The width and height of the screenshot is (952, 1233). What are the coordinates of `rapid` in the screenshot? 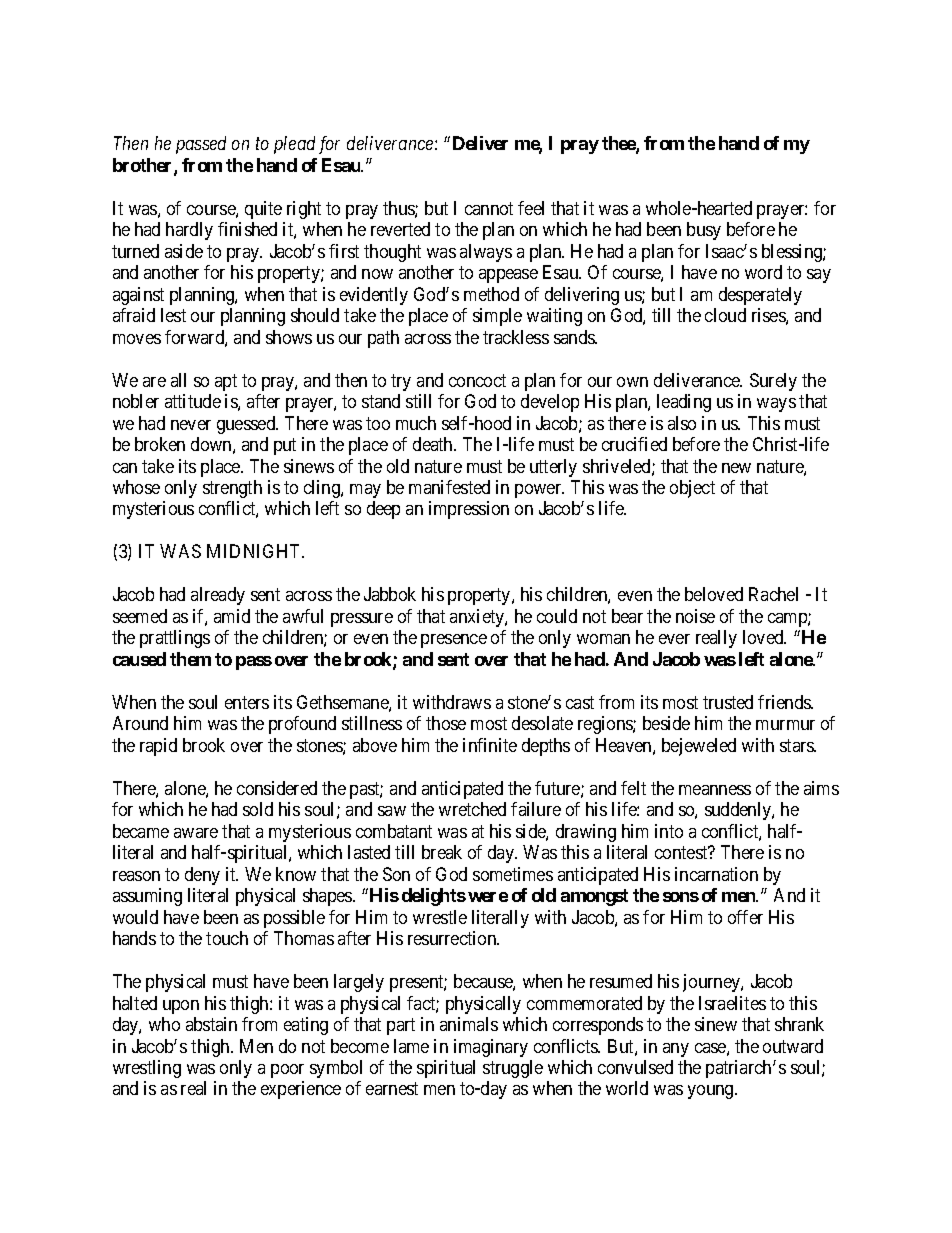 It's located at (158, 747).
